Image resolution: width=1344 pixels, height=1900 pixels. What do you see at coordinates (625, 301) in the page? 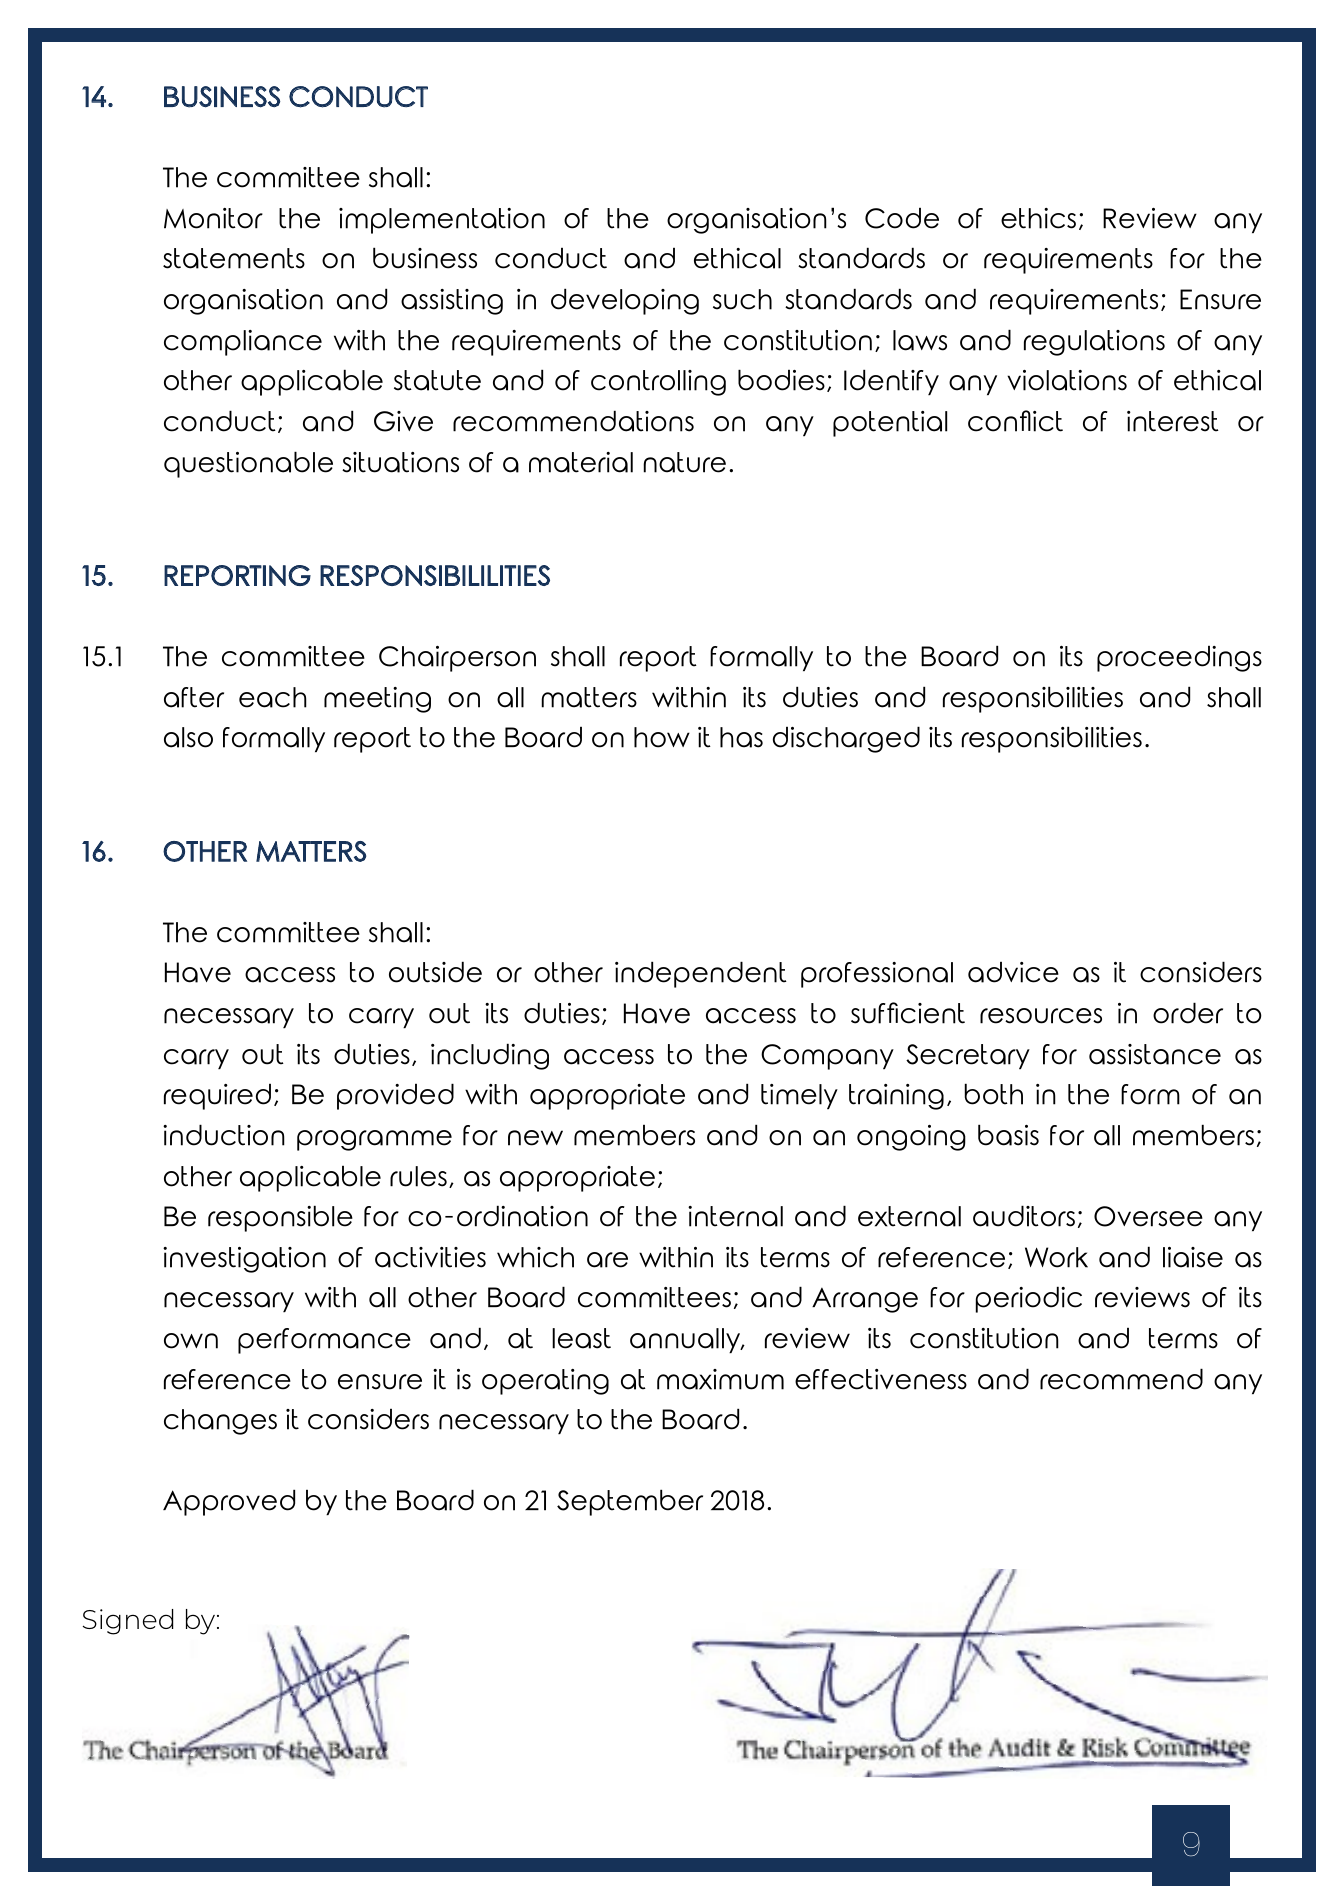
I see `developing` at bounding box center [625, 301].
